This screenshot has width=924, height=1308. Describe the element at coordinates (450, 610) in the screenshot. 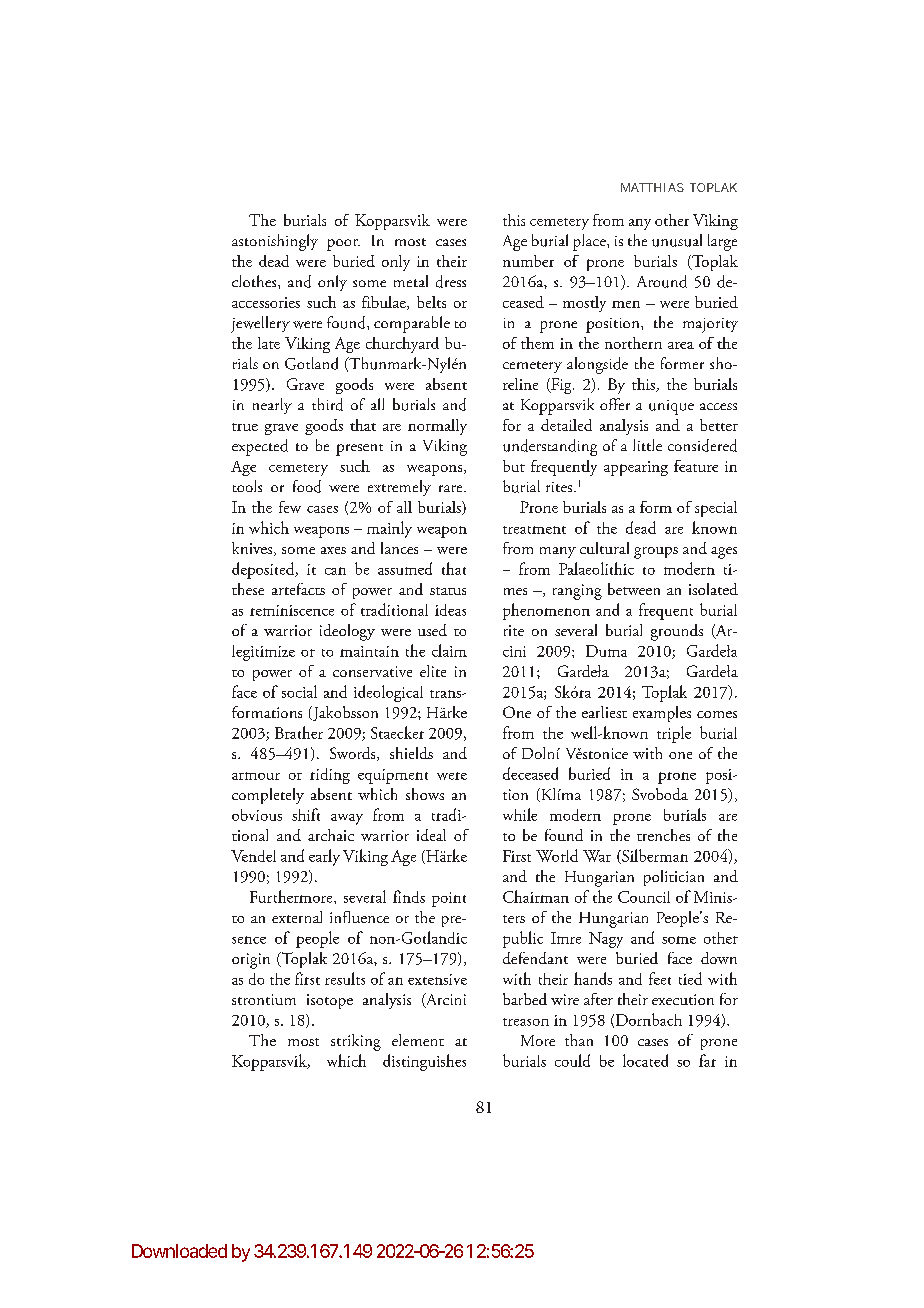

I see `ideas` at that location.
